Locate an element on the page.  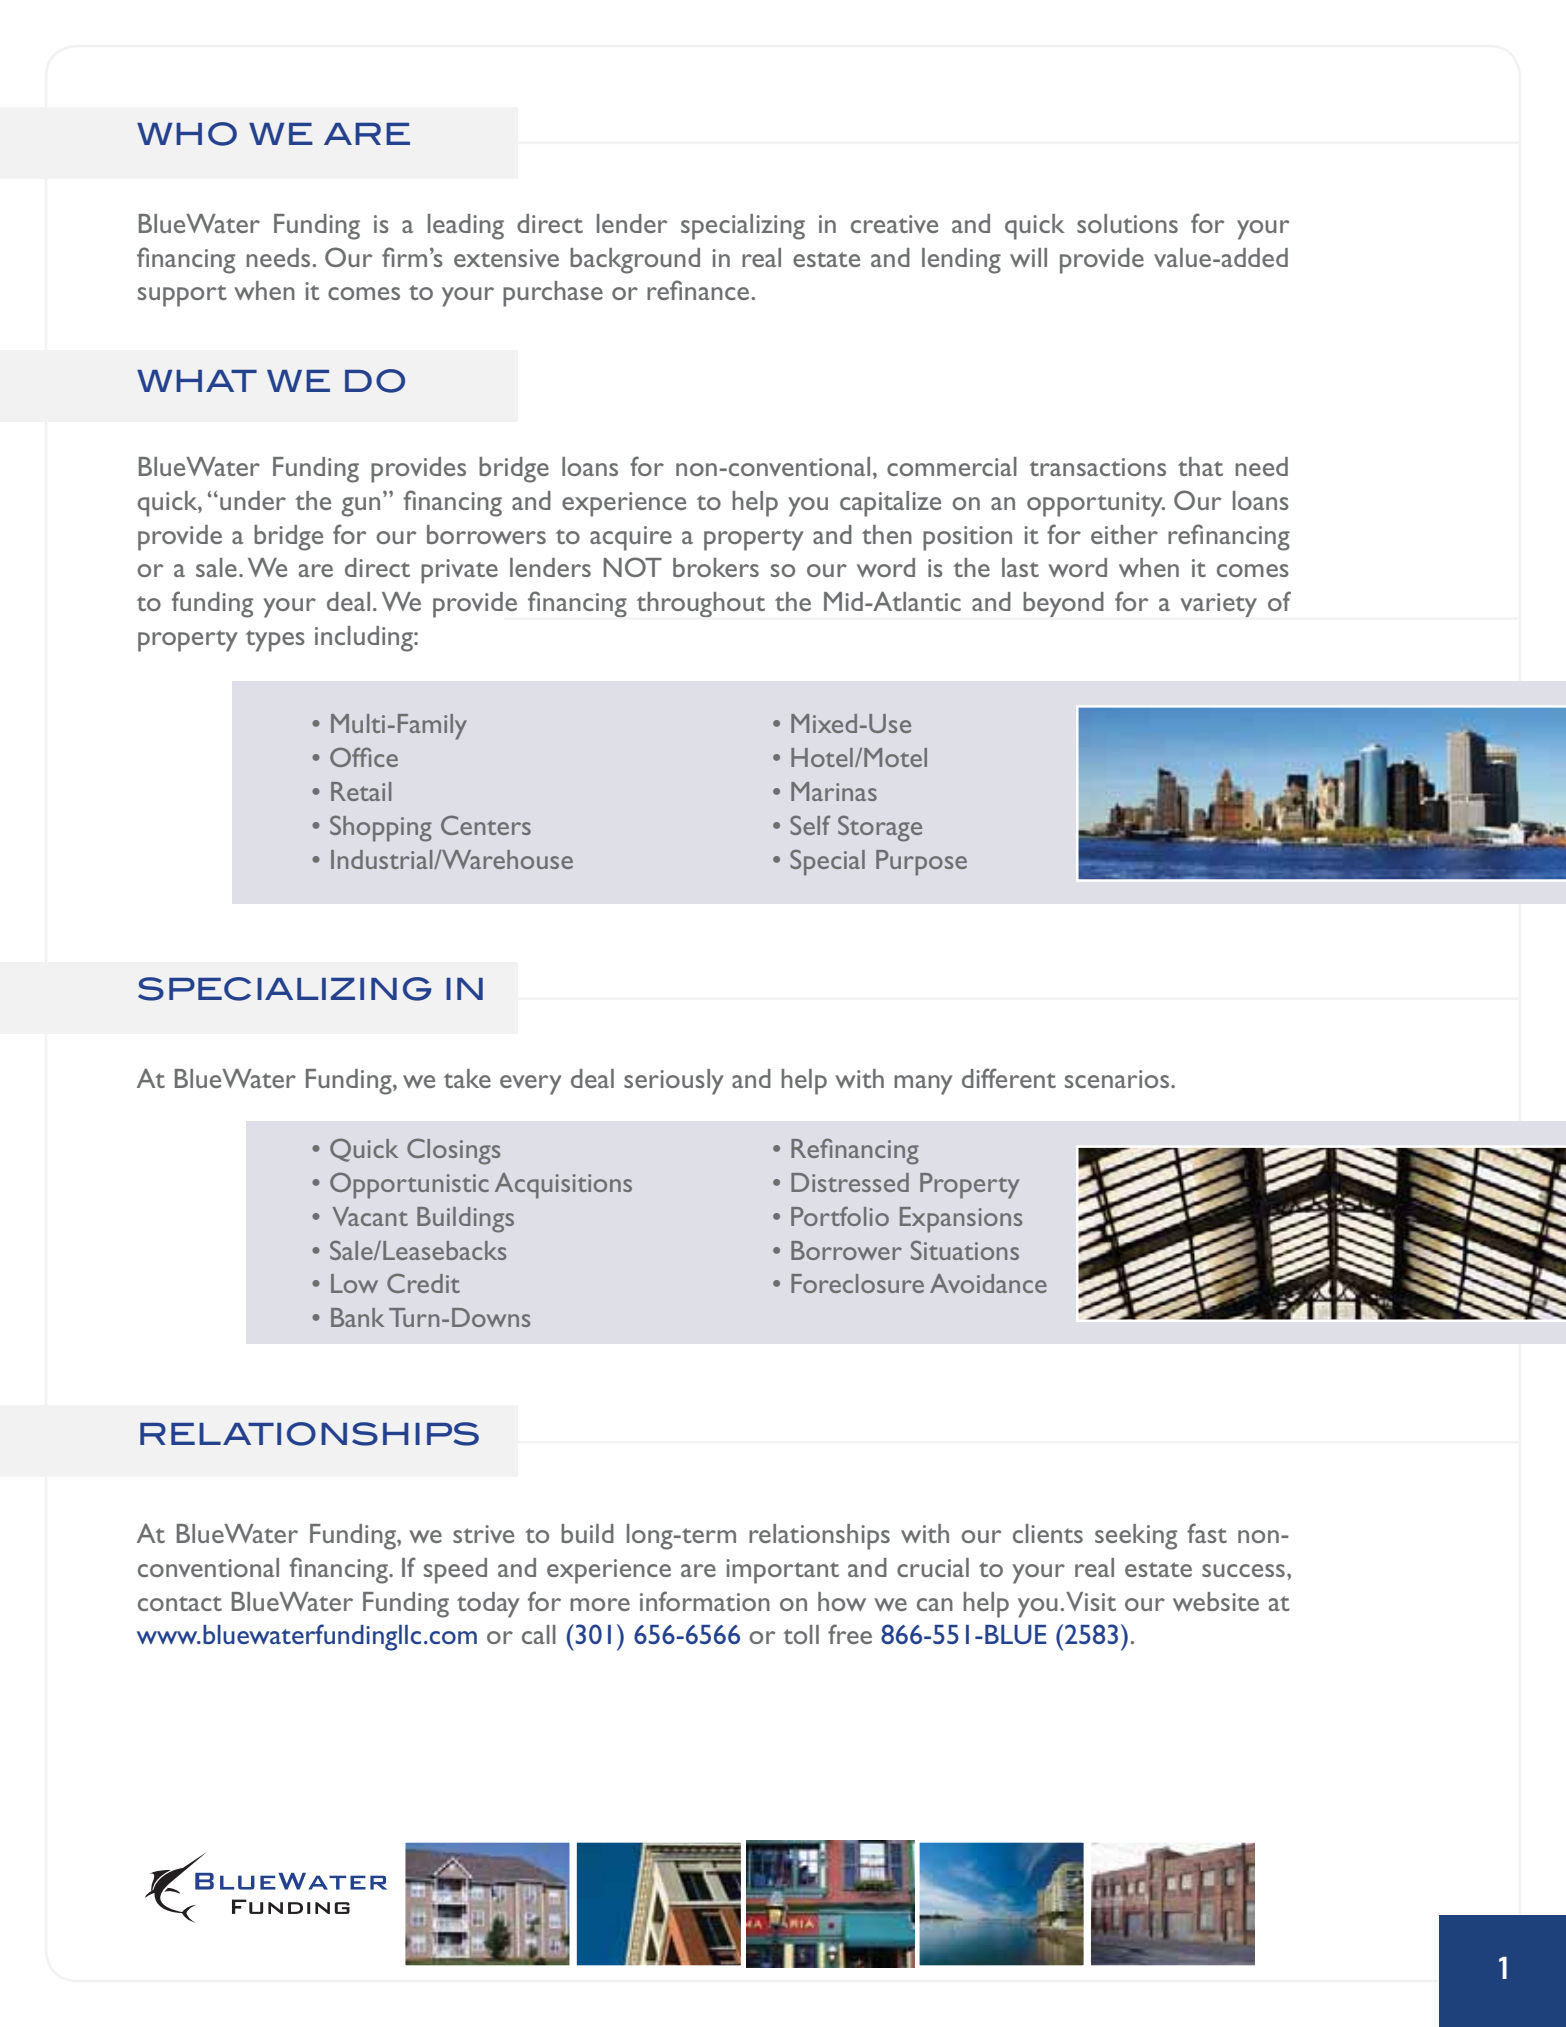
beyond is located at coordinates (1063, 604).
